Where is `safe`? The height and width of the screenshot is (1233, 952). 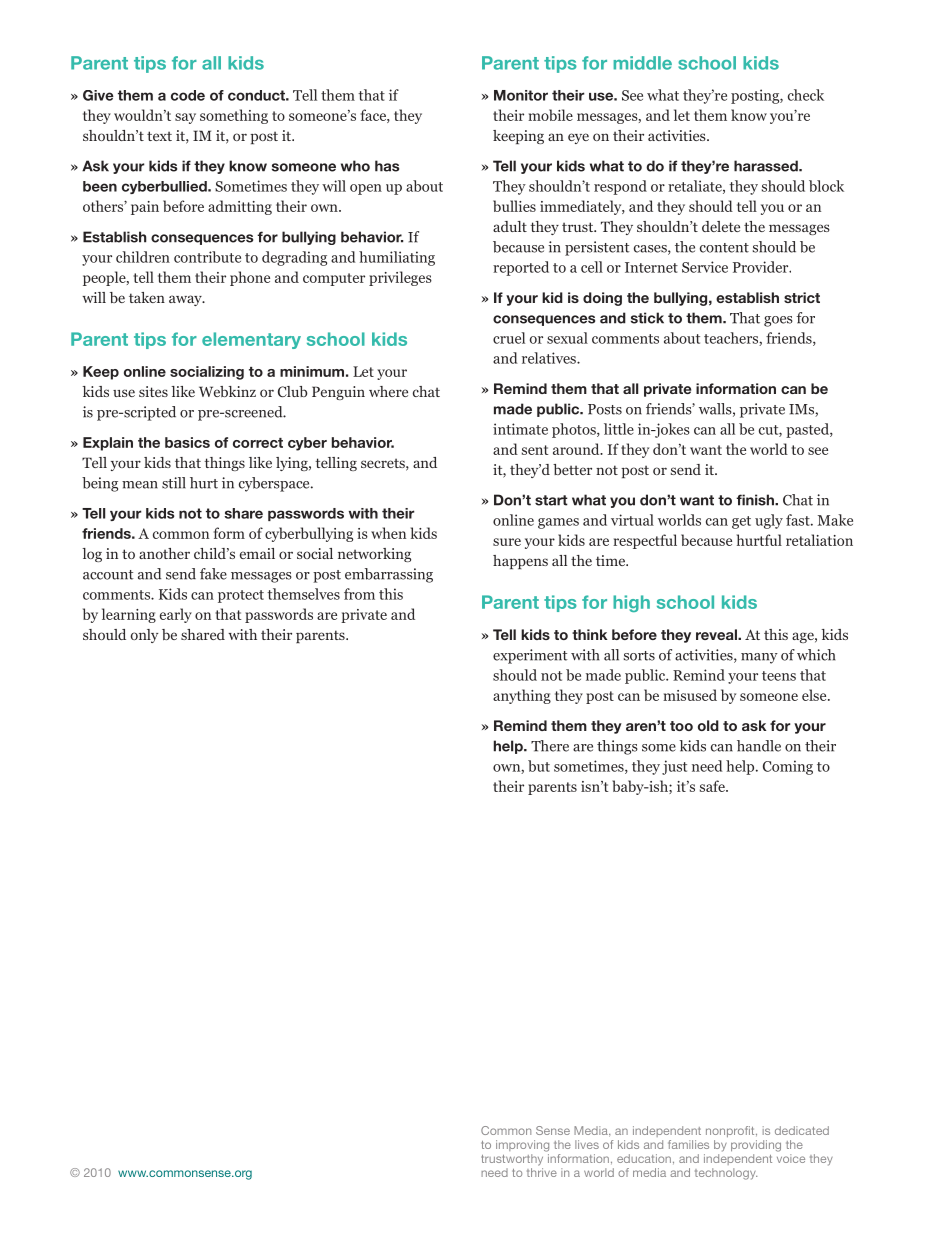 safe is located at coordinates (713, 786).
